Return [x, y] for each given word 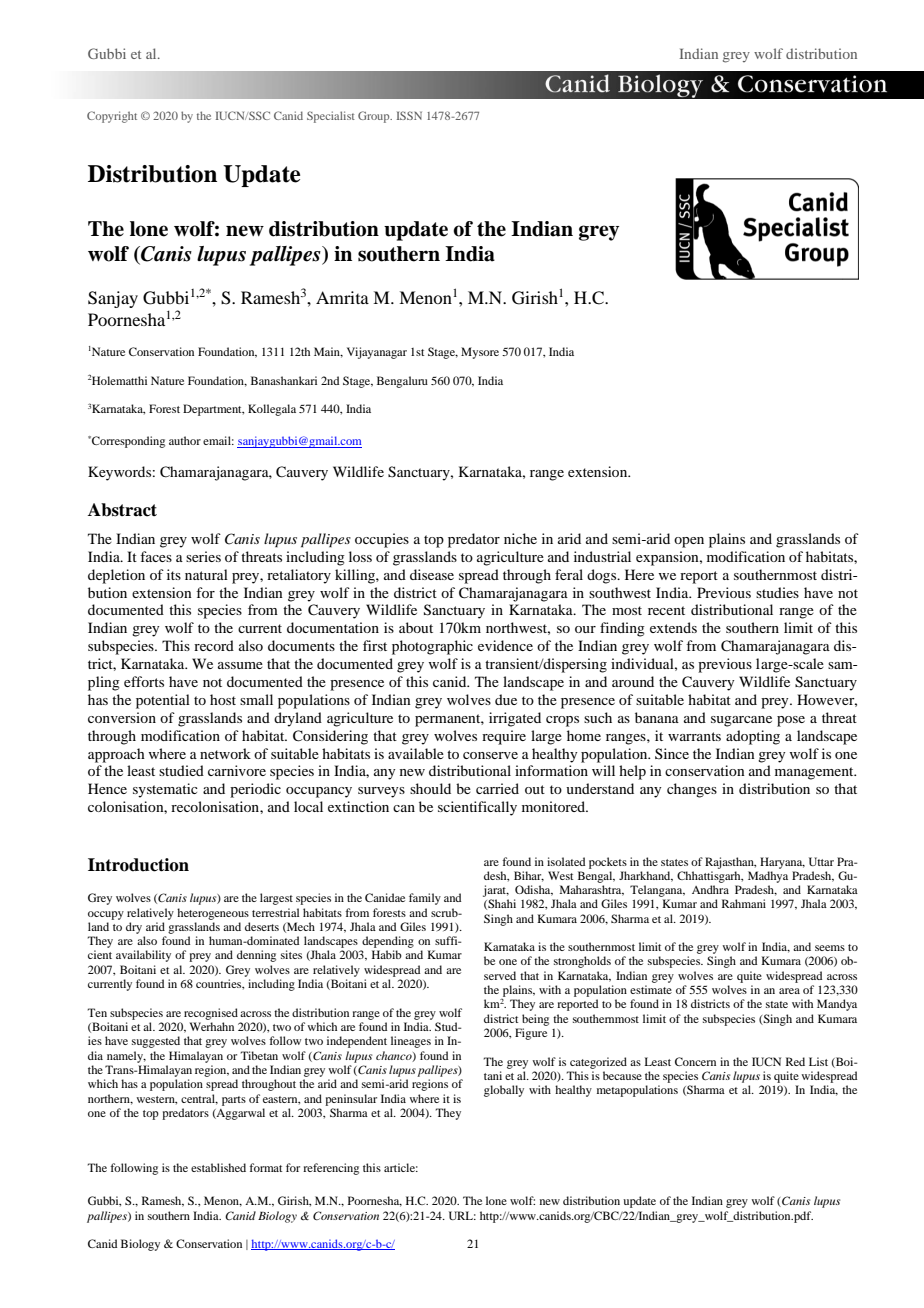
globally [504, 1091]
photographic [432, 647]
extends [673, 627]
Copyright [112, 117]
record [214, 645]
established [218, 1167]
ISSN [409, 115]
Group [375, 117]
